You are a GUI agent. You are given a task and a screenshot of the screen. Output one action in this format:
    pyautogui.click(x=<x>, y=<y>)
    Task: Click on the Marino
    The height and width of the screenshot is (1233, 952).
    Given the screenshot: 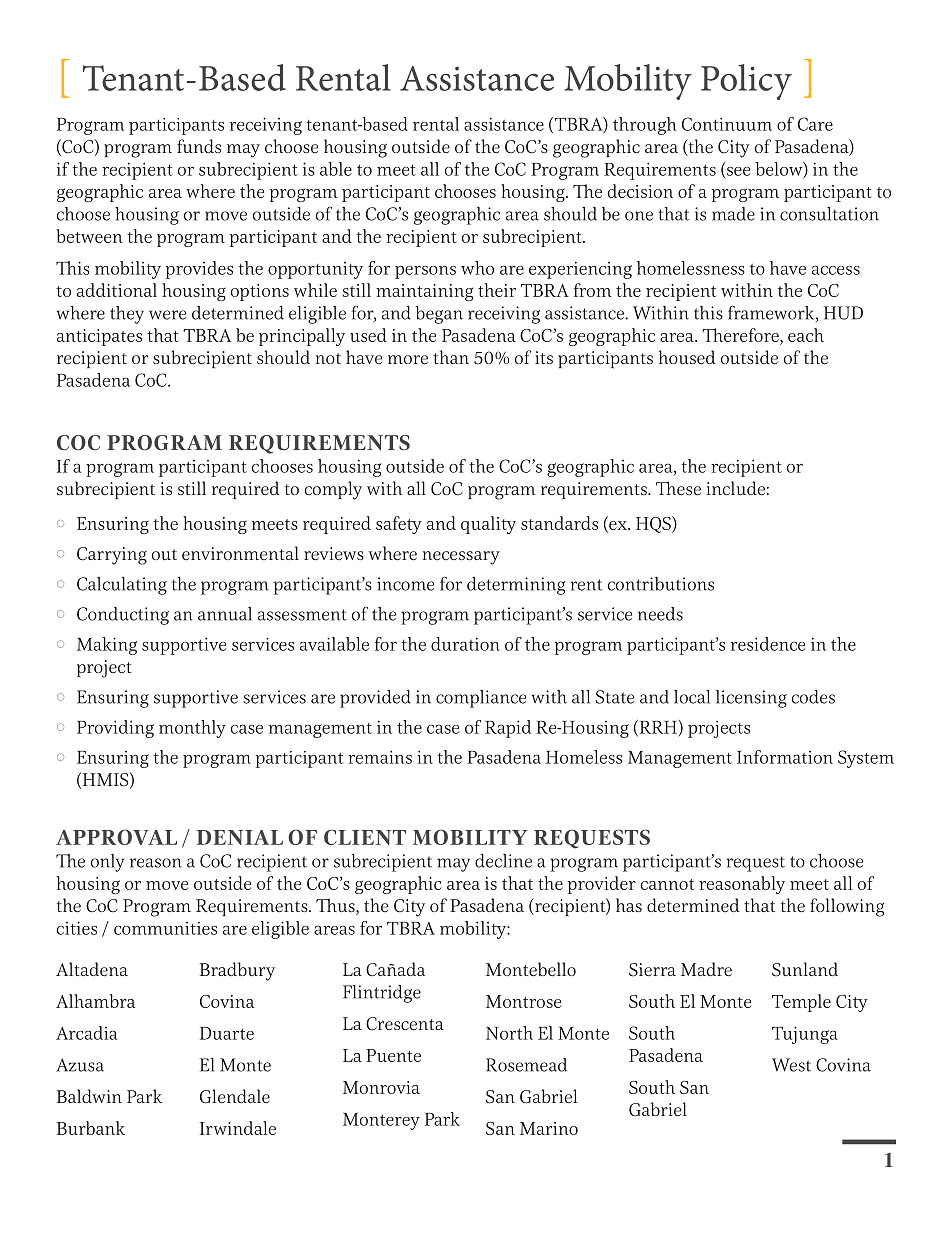 What is the action you would take?
    pyautogui.click(x=549, y=1128)
